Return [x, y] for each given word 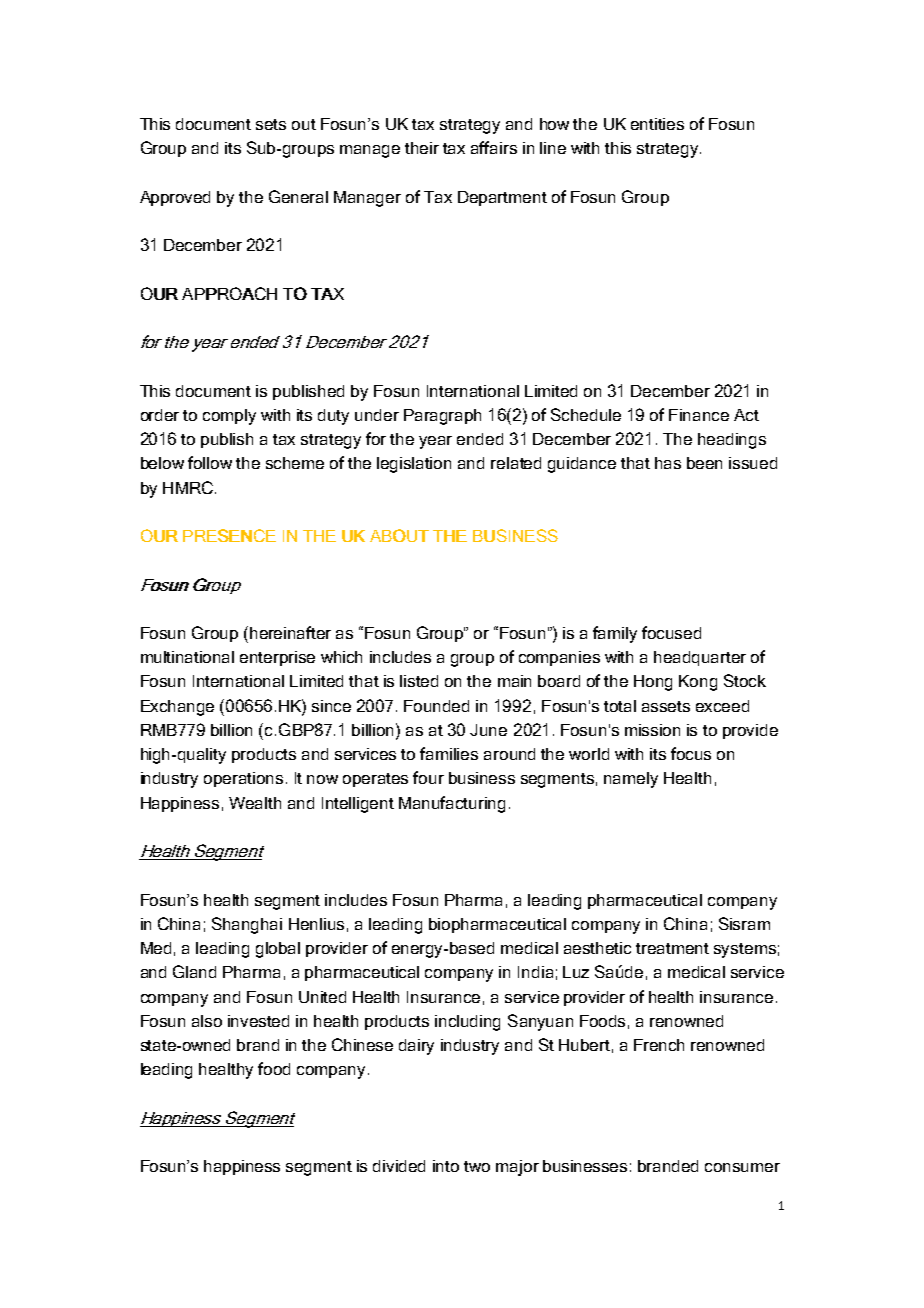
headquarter [700, 658]
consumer [742, 1167]
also [207, 1021]
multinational [187, 657]
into [446, 1166]
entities [657, 124]
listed [419, 681]
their [422, 148]
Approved [175, 198]
